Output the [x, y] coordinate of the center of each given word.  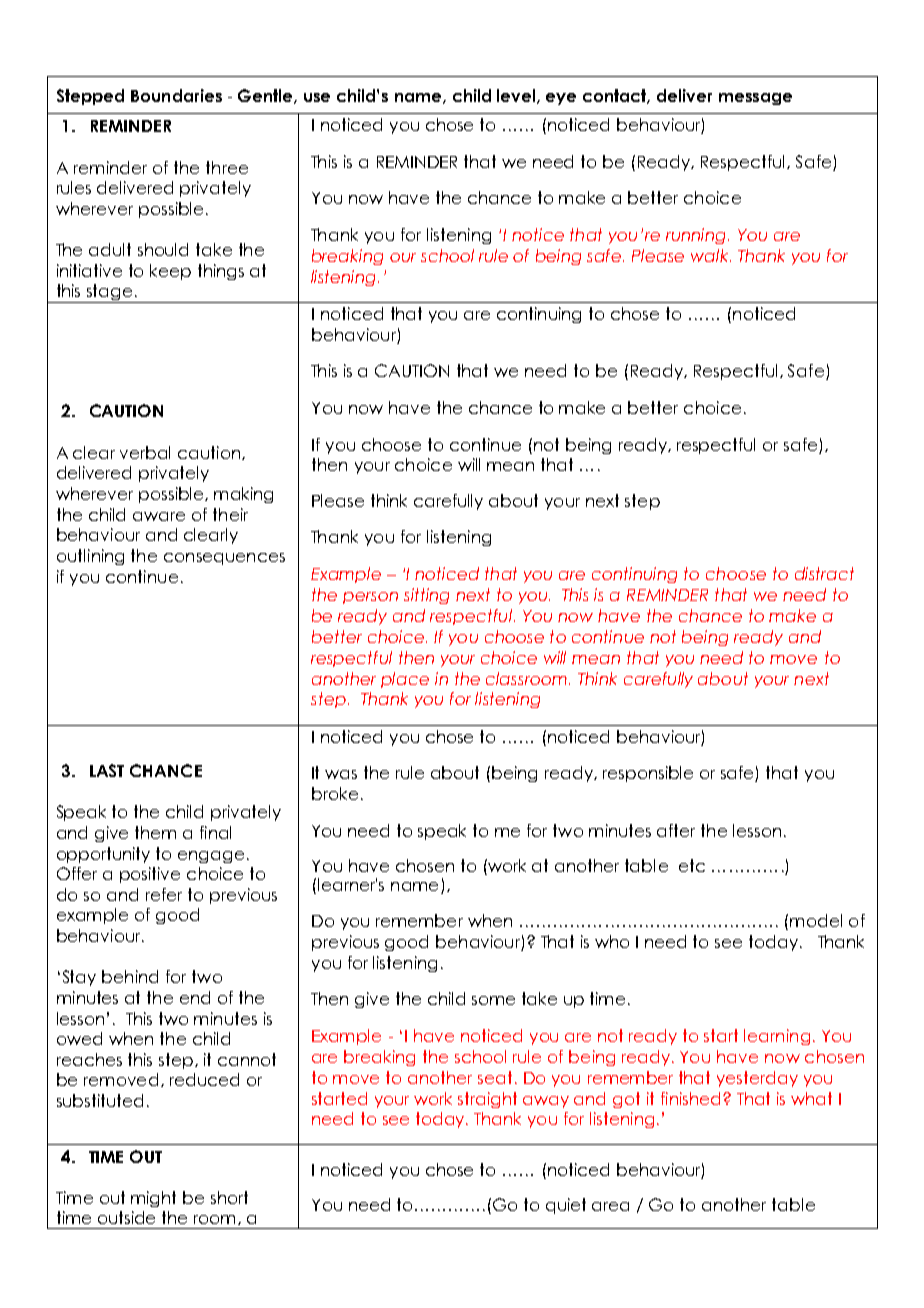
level [517, 96]
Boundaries [176, 95]
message [755, 99]
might [153, 1199]
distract [824, 573]
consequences [224, 559]
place [405, 680]
